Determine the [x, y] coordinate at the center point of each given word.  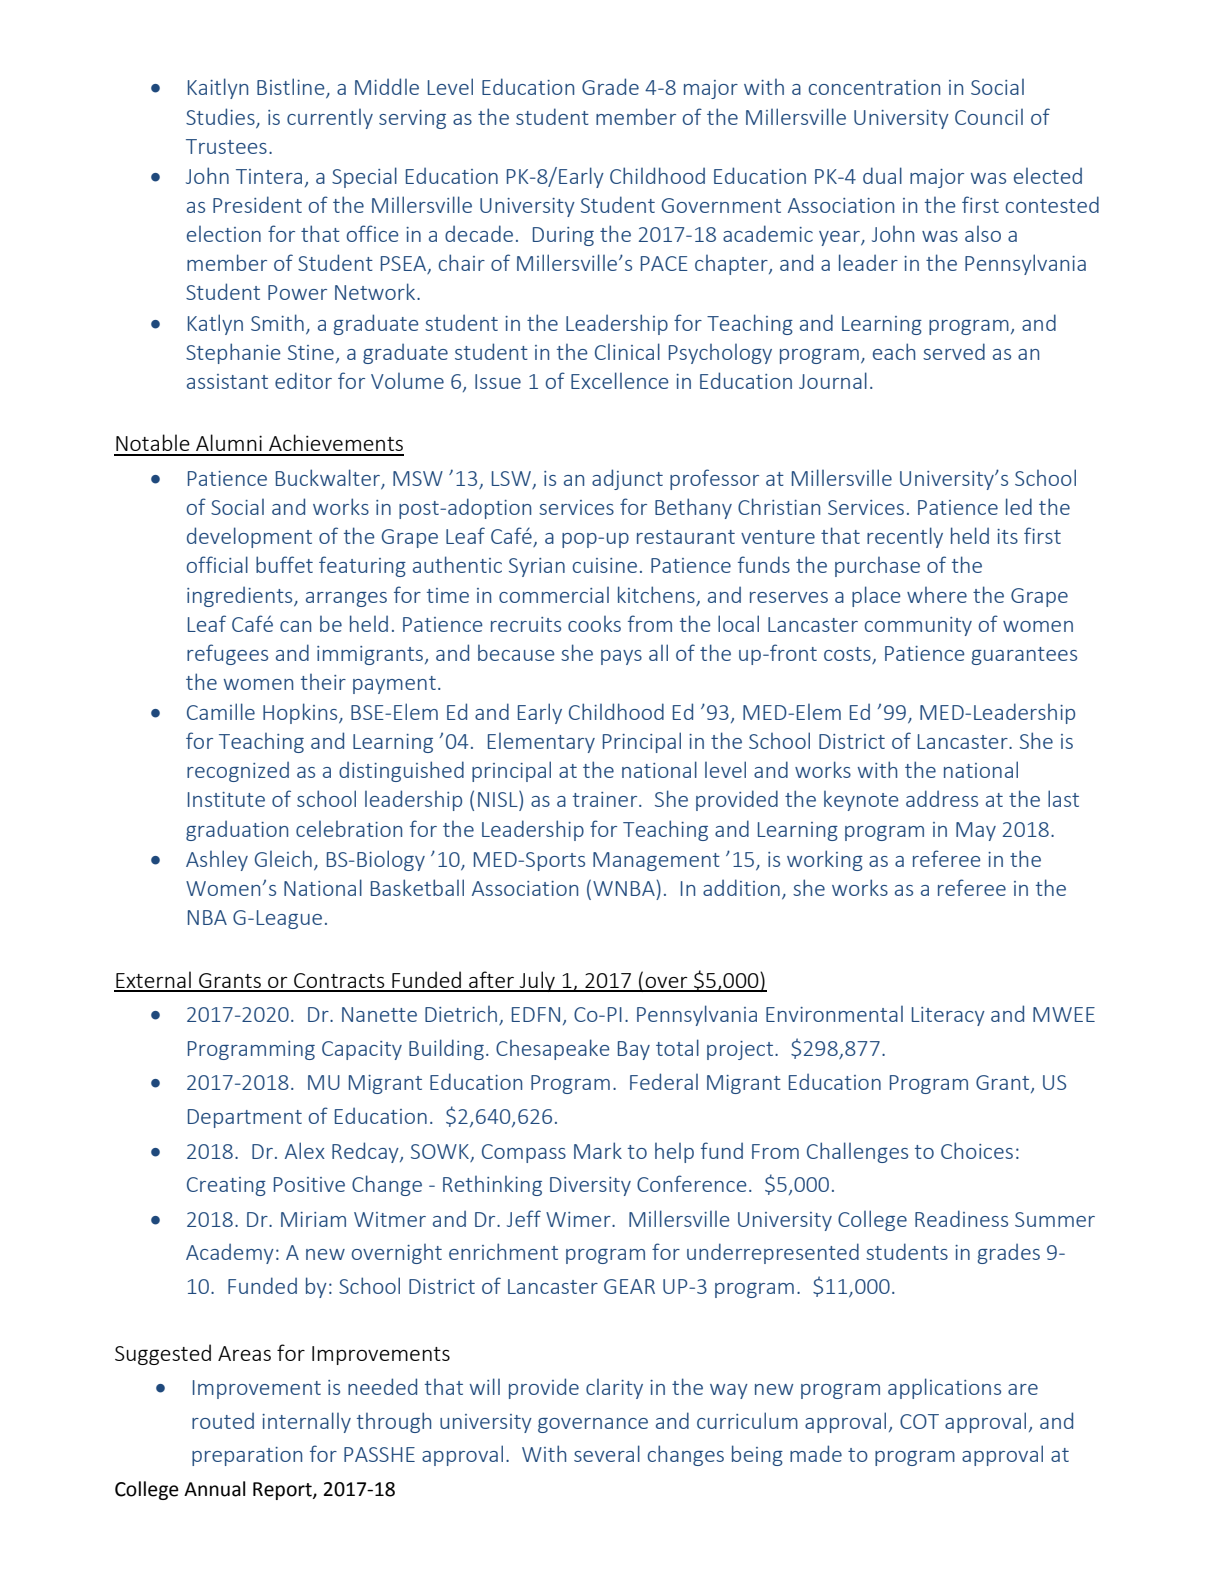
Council [989, 117]
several [607, 1453]
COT [919, 1421]
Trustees [226, 146]
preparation [247, 1456]
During [563, 236]
